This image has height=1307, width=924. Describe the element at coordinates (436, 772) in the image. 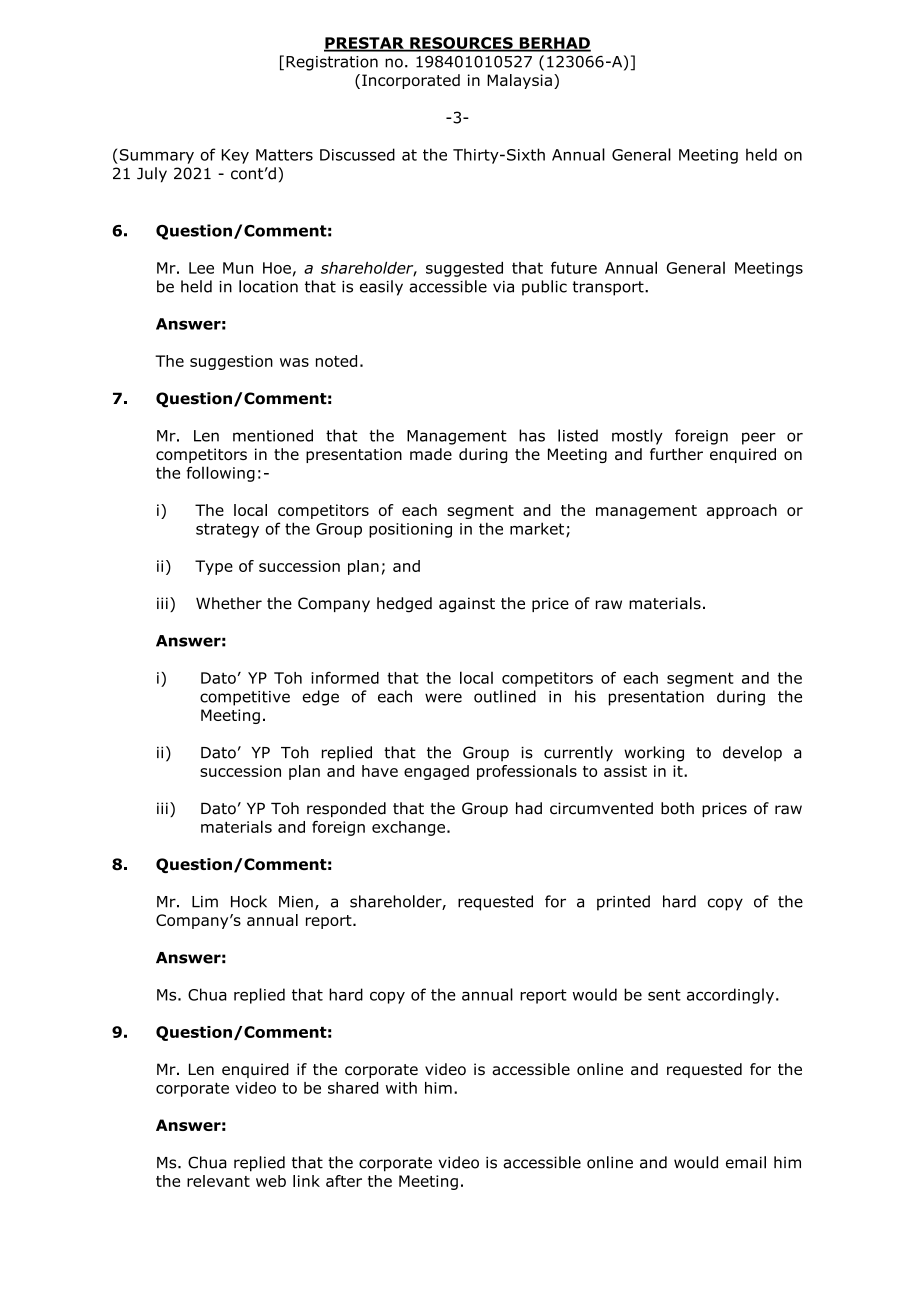

I see `engaged` at that location.
